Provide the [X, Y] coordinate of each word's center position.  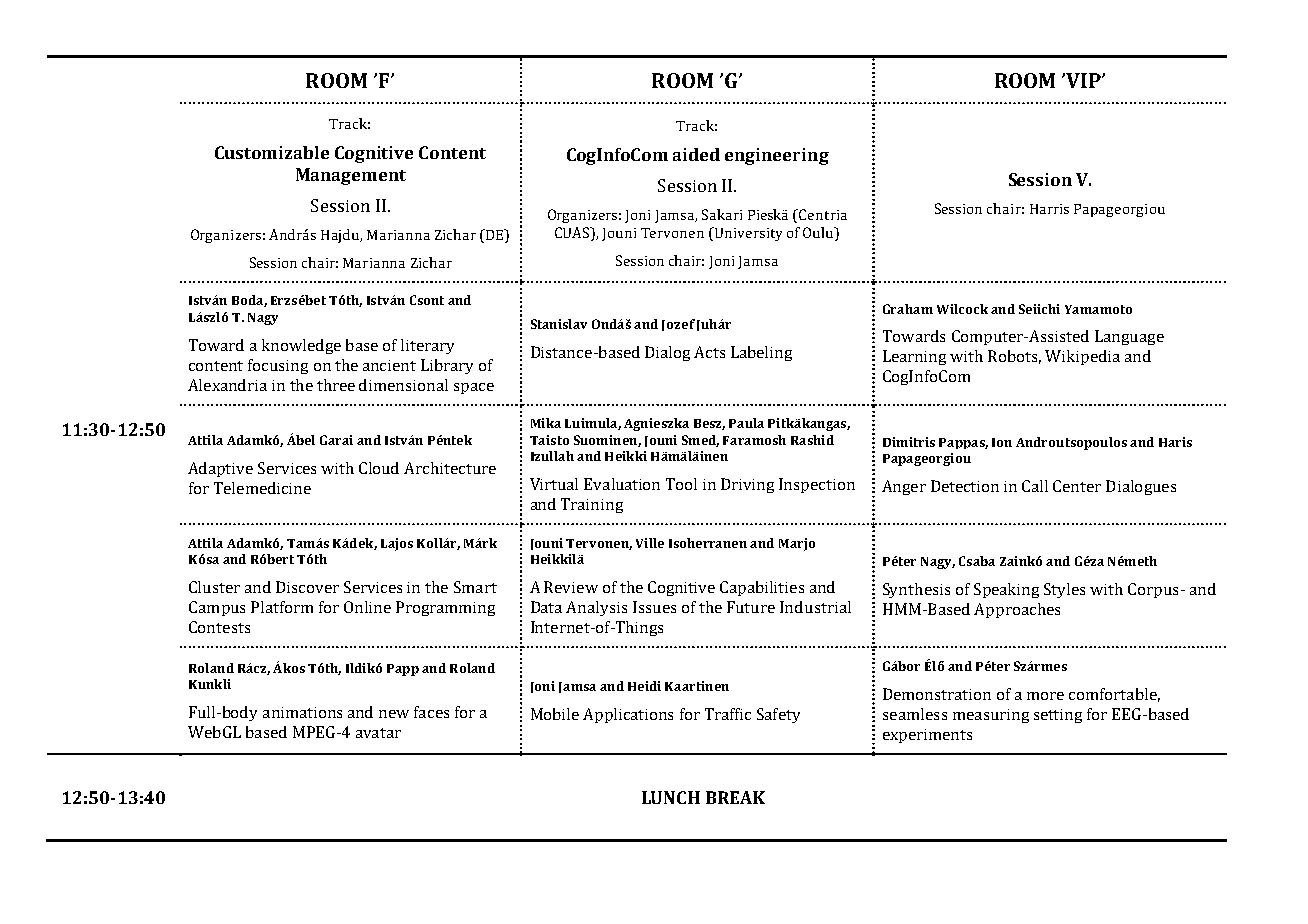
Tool [681, 484]
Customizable [272, 152]
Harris [1049, 209]
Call [1035, 486]
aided [696, 154]
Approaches [1017, 610]
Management [351, 176]
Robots [1014, 357]
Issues [654, 607]
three [336, 385]
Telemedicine [262, 488]
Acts [709, 352]
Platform [282, 607]
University [747, 234]
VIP [1083, 80]
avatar [378, 733]
